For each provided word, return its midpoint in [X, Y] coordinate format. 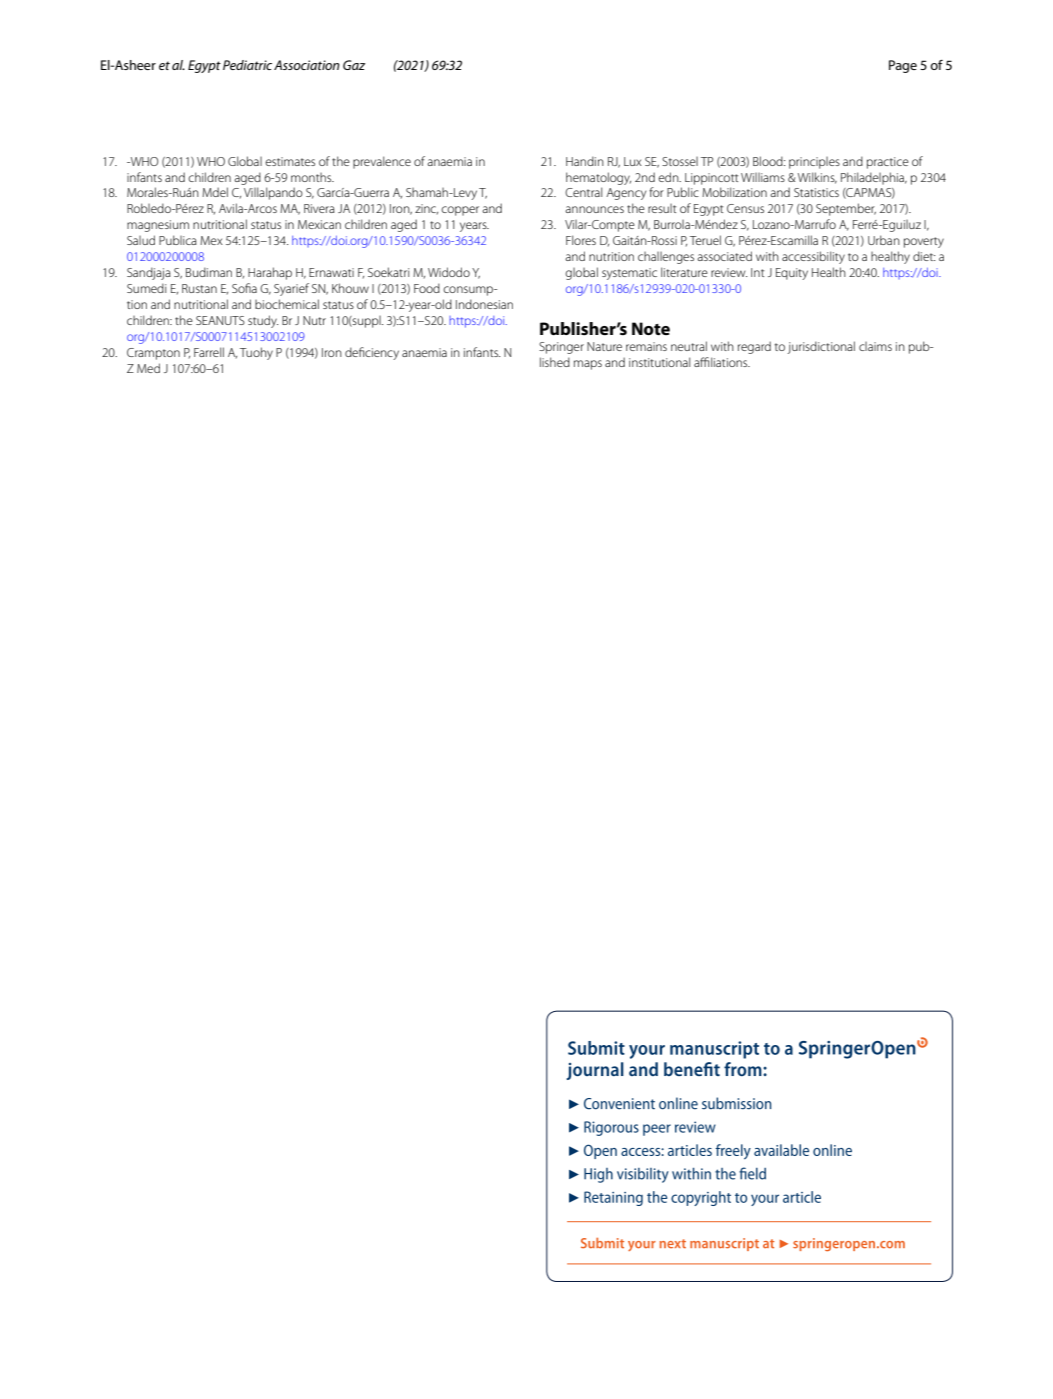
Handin [585, 161]
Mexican [319, 224]
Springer [561, 348]
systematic [629, 274]
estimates [290, 161]
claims [875, 346]
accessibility [813, 257]
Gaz [354, 65]
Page [903, 66]
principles [814, 163]
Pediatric [247, 65]
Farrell [209, 352]
